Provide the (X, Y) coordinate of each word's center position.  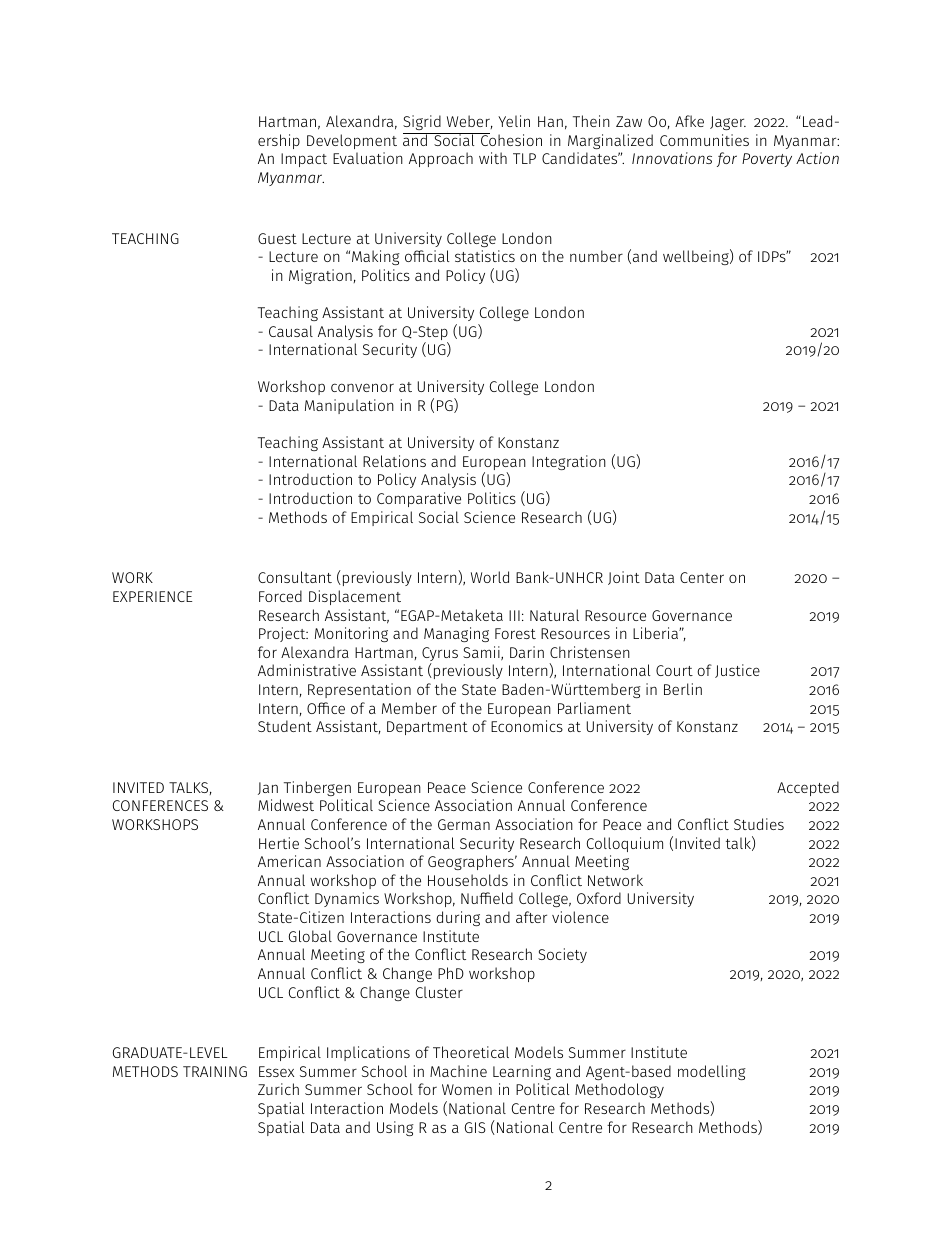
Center (702, 577)
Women (467, 1089)
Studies (759, 824)
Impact (304, 160)
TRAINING (215, 1071)
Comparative (419, 499)
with (493, 158)
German (464, 824)
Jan (268, 788)
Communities (704, 140)
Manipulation (349, 406)
